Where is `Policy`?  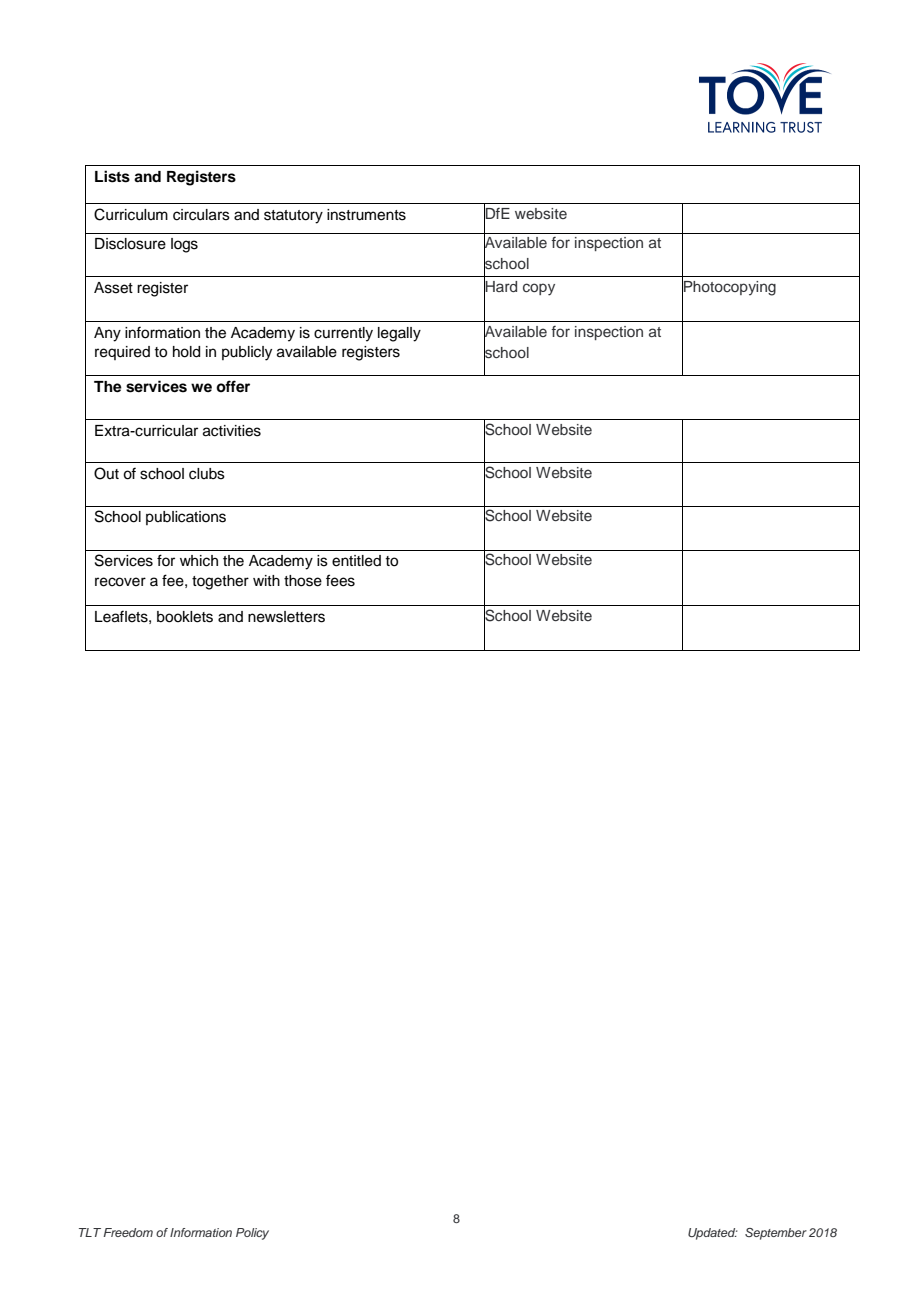 Policy is located at coordinates (252, 1234).
